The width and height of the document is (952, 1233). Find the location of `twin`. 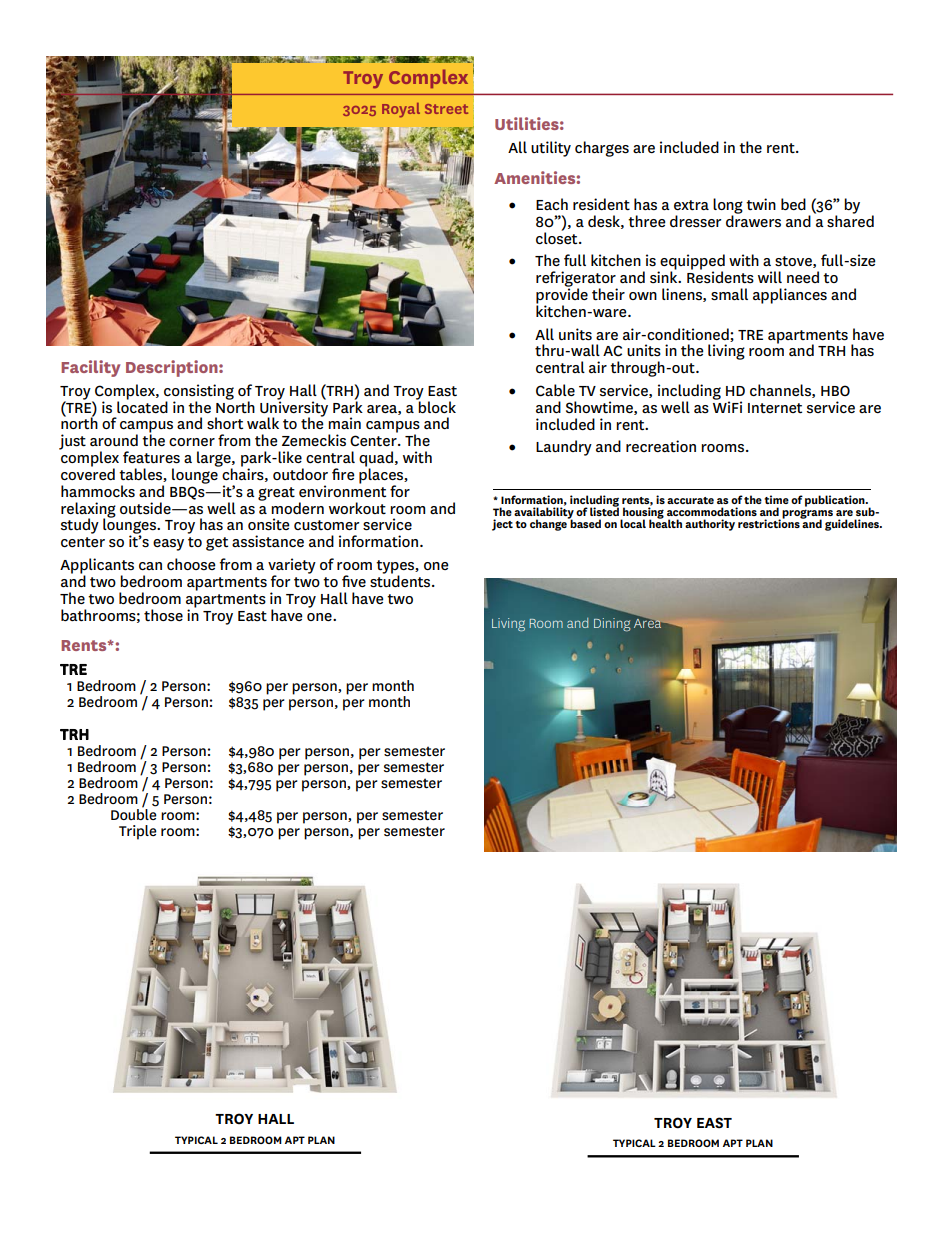

twin is located at coordinates (761, 204).
